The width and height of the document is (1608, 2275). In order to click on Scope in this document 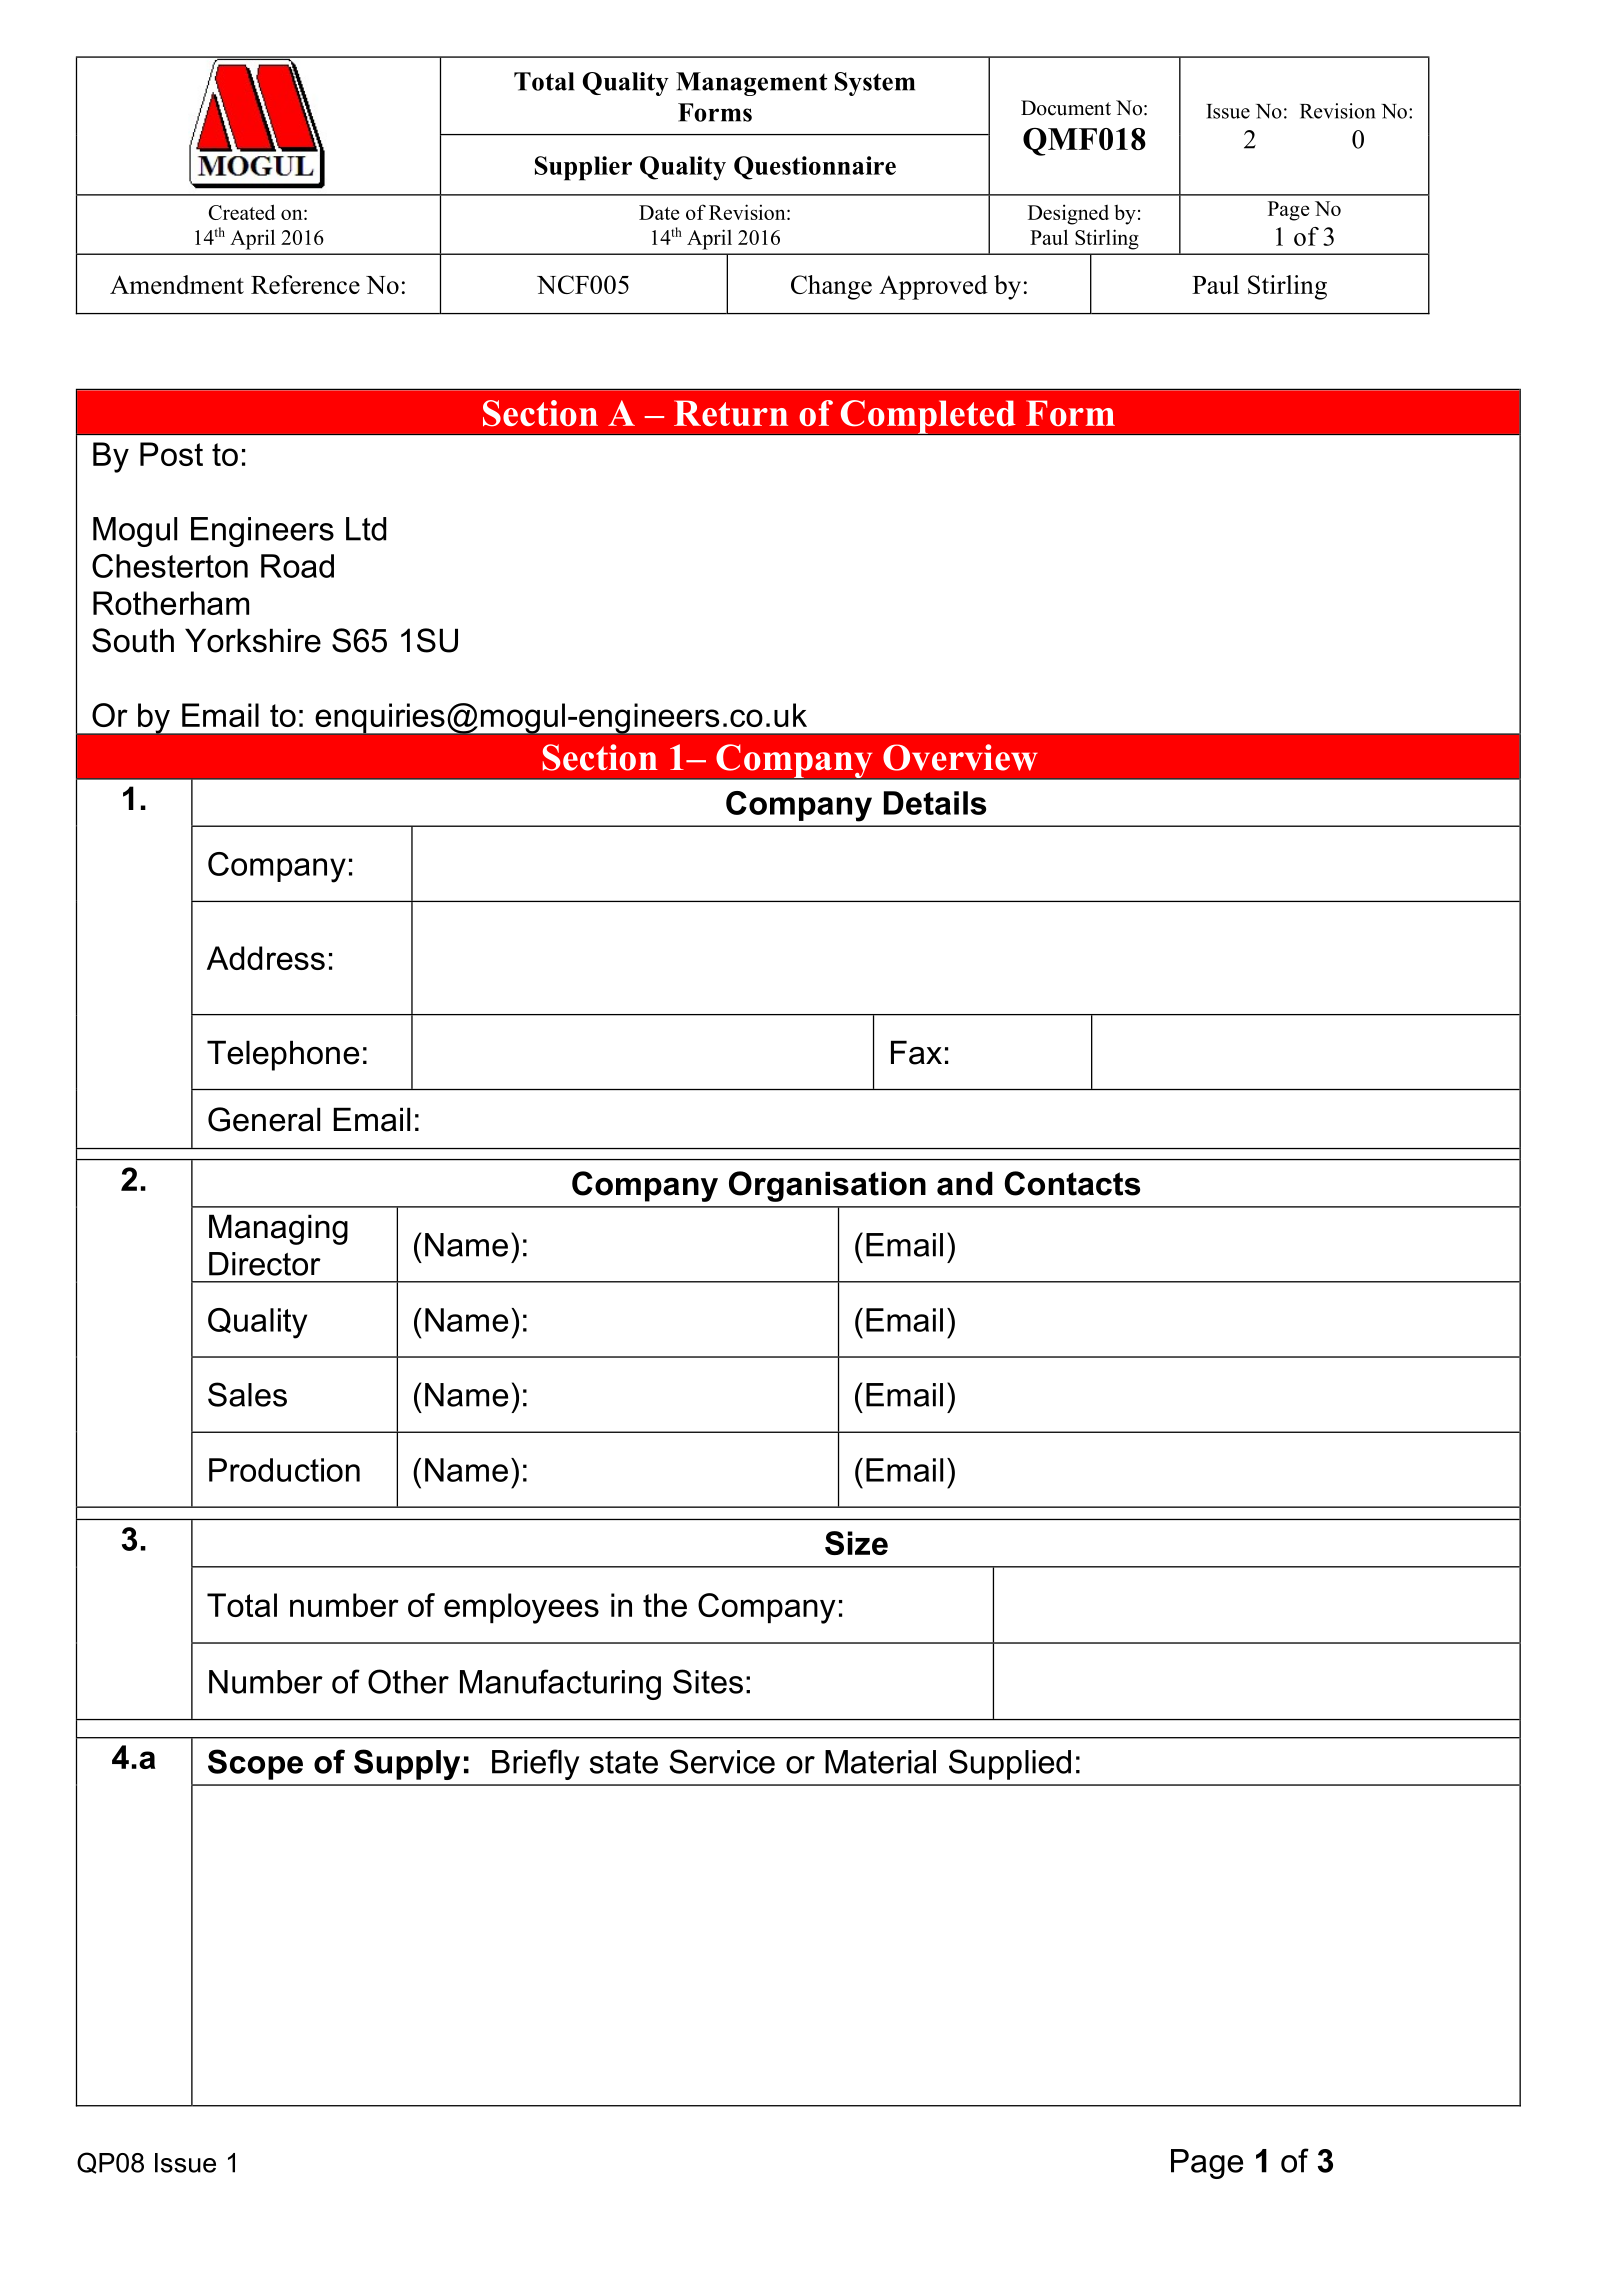, I will do `click(255, 1764)`.
